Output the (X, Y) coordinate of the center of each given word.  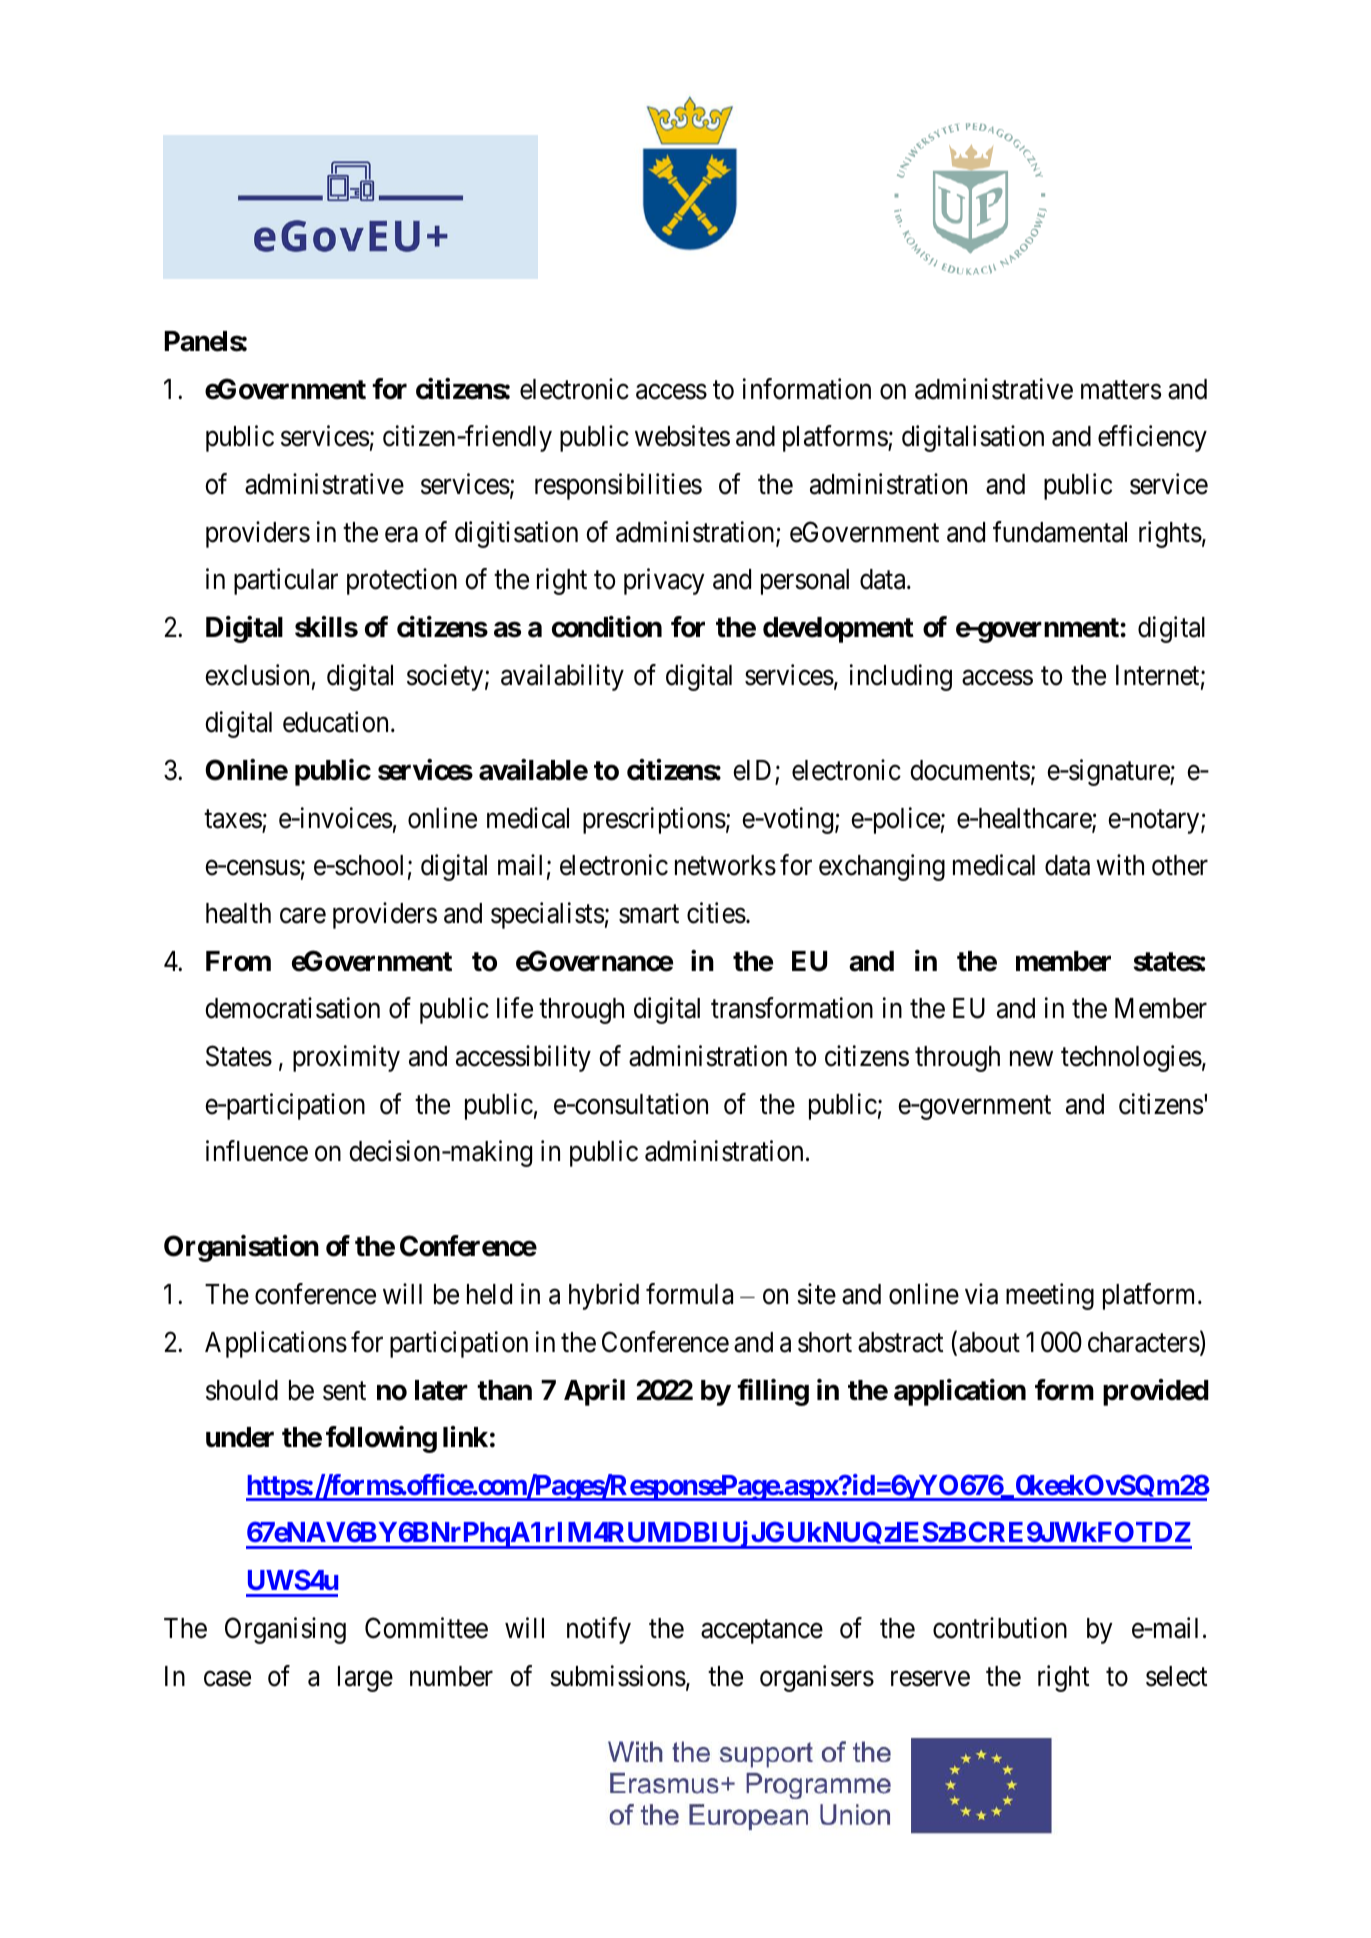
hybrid (604, 1296)
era (401, 535)
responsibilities (618, 486)
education (335, 722)
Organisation (241, 1248)
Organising (285, 1630)
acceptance (762, 1632)
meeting (1050, 1296)
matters (1121, 390)
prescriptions (654, 820)
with (1120, 864)
